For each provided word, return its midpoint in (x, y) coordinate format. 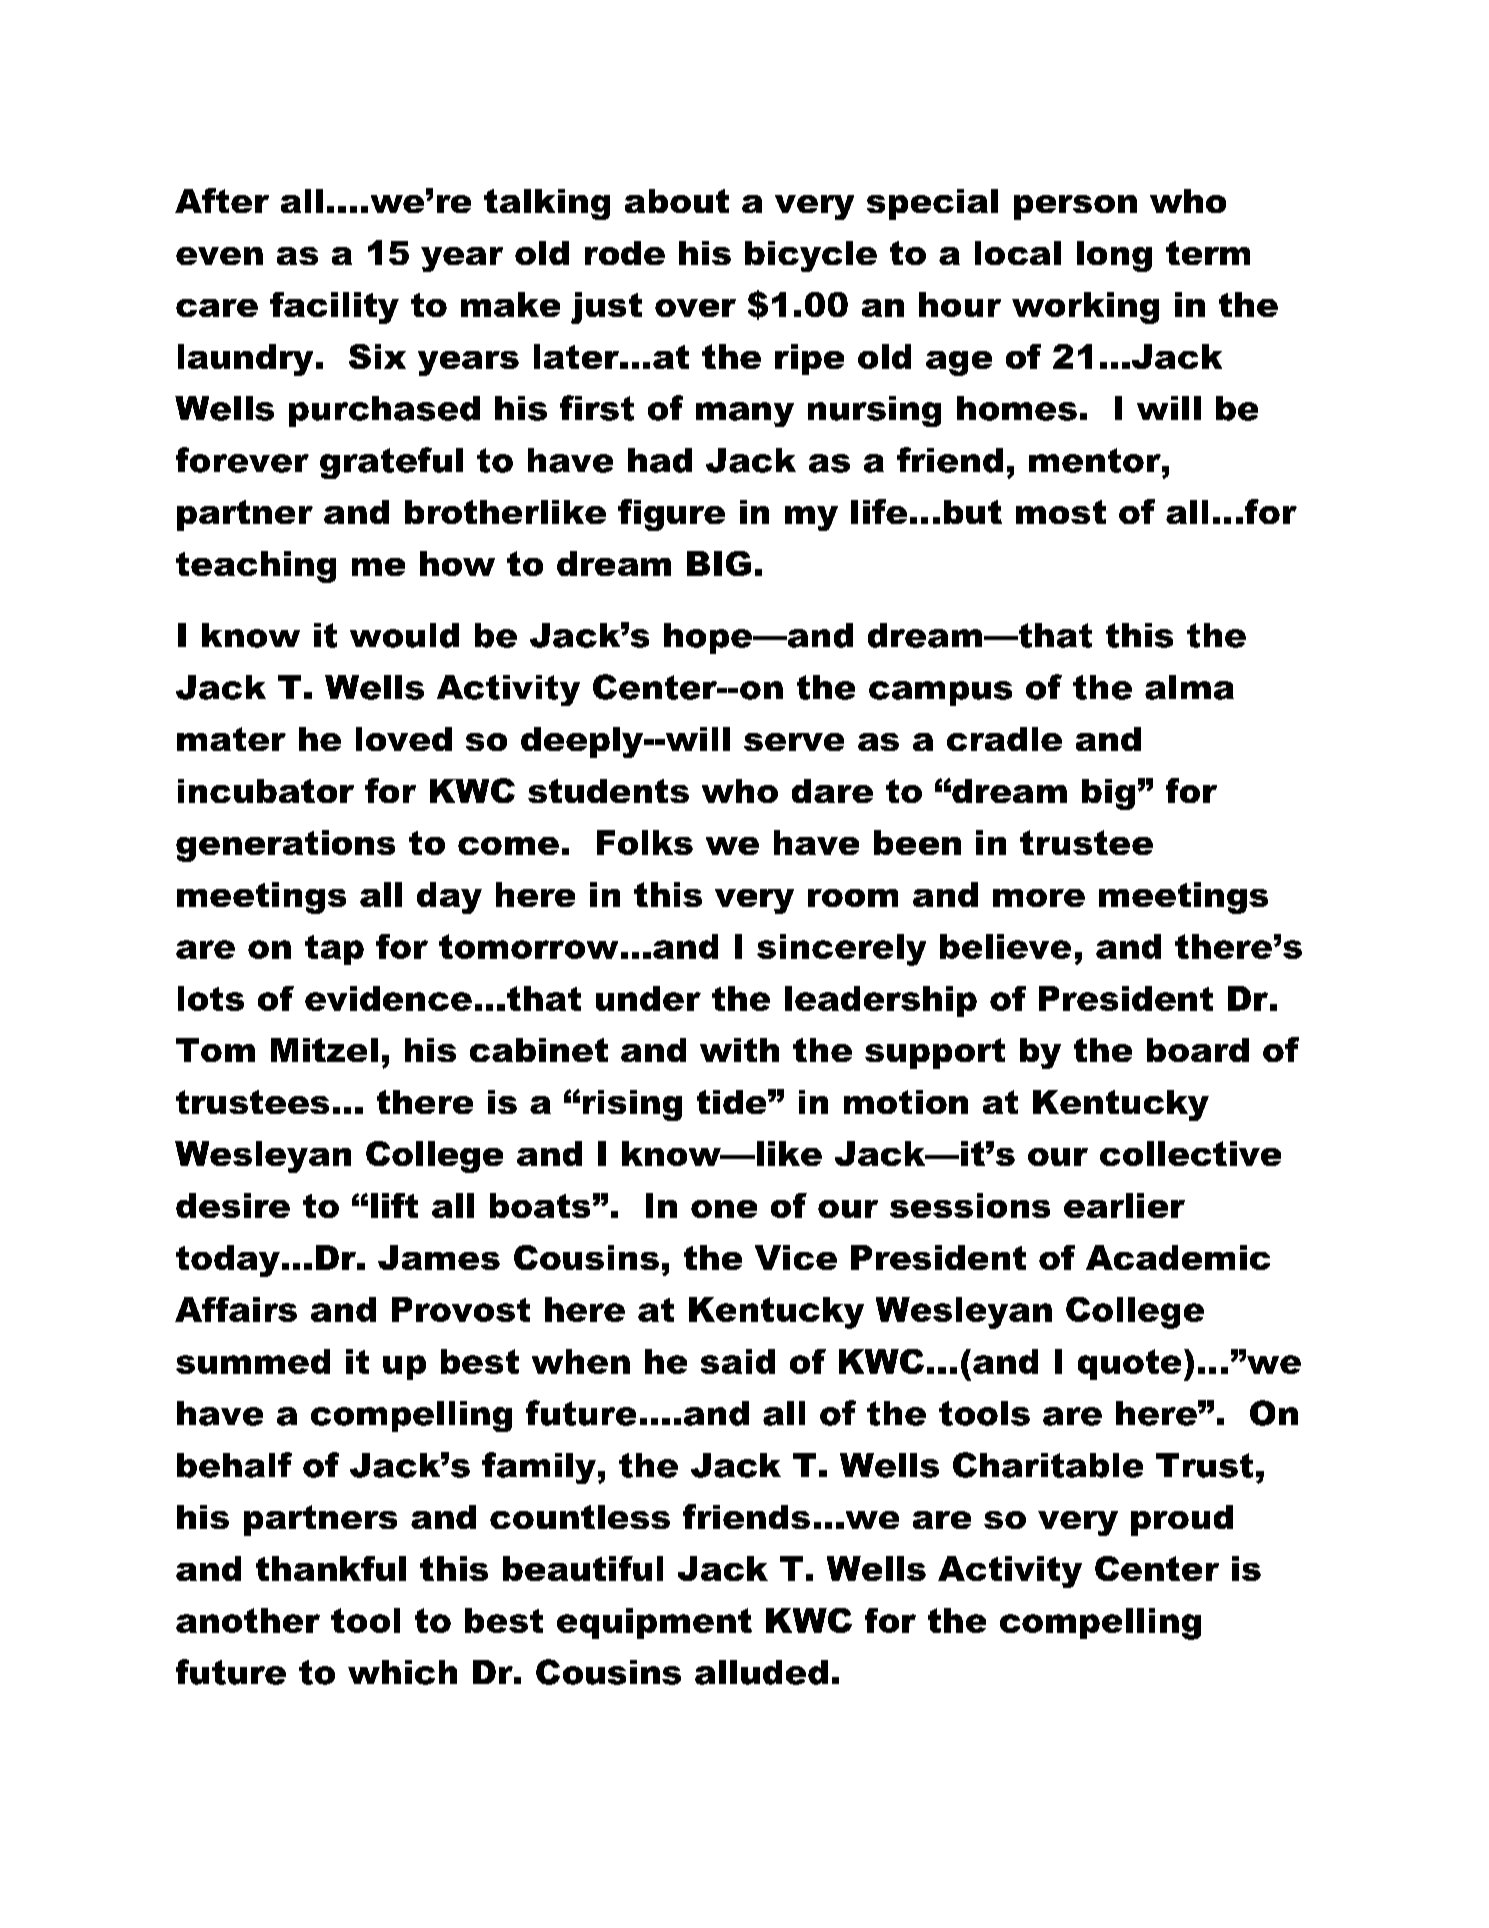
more (1039, 898)
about (677, 201)
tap (334, 950)
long (1114, 256)
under (648, 998)
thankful (331, 1568)
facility (334, 308)
